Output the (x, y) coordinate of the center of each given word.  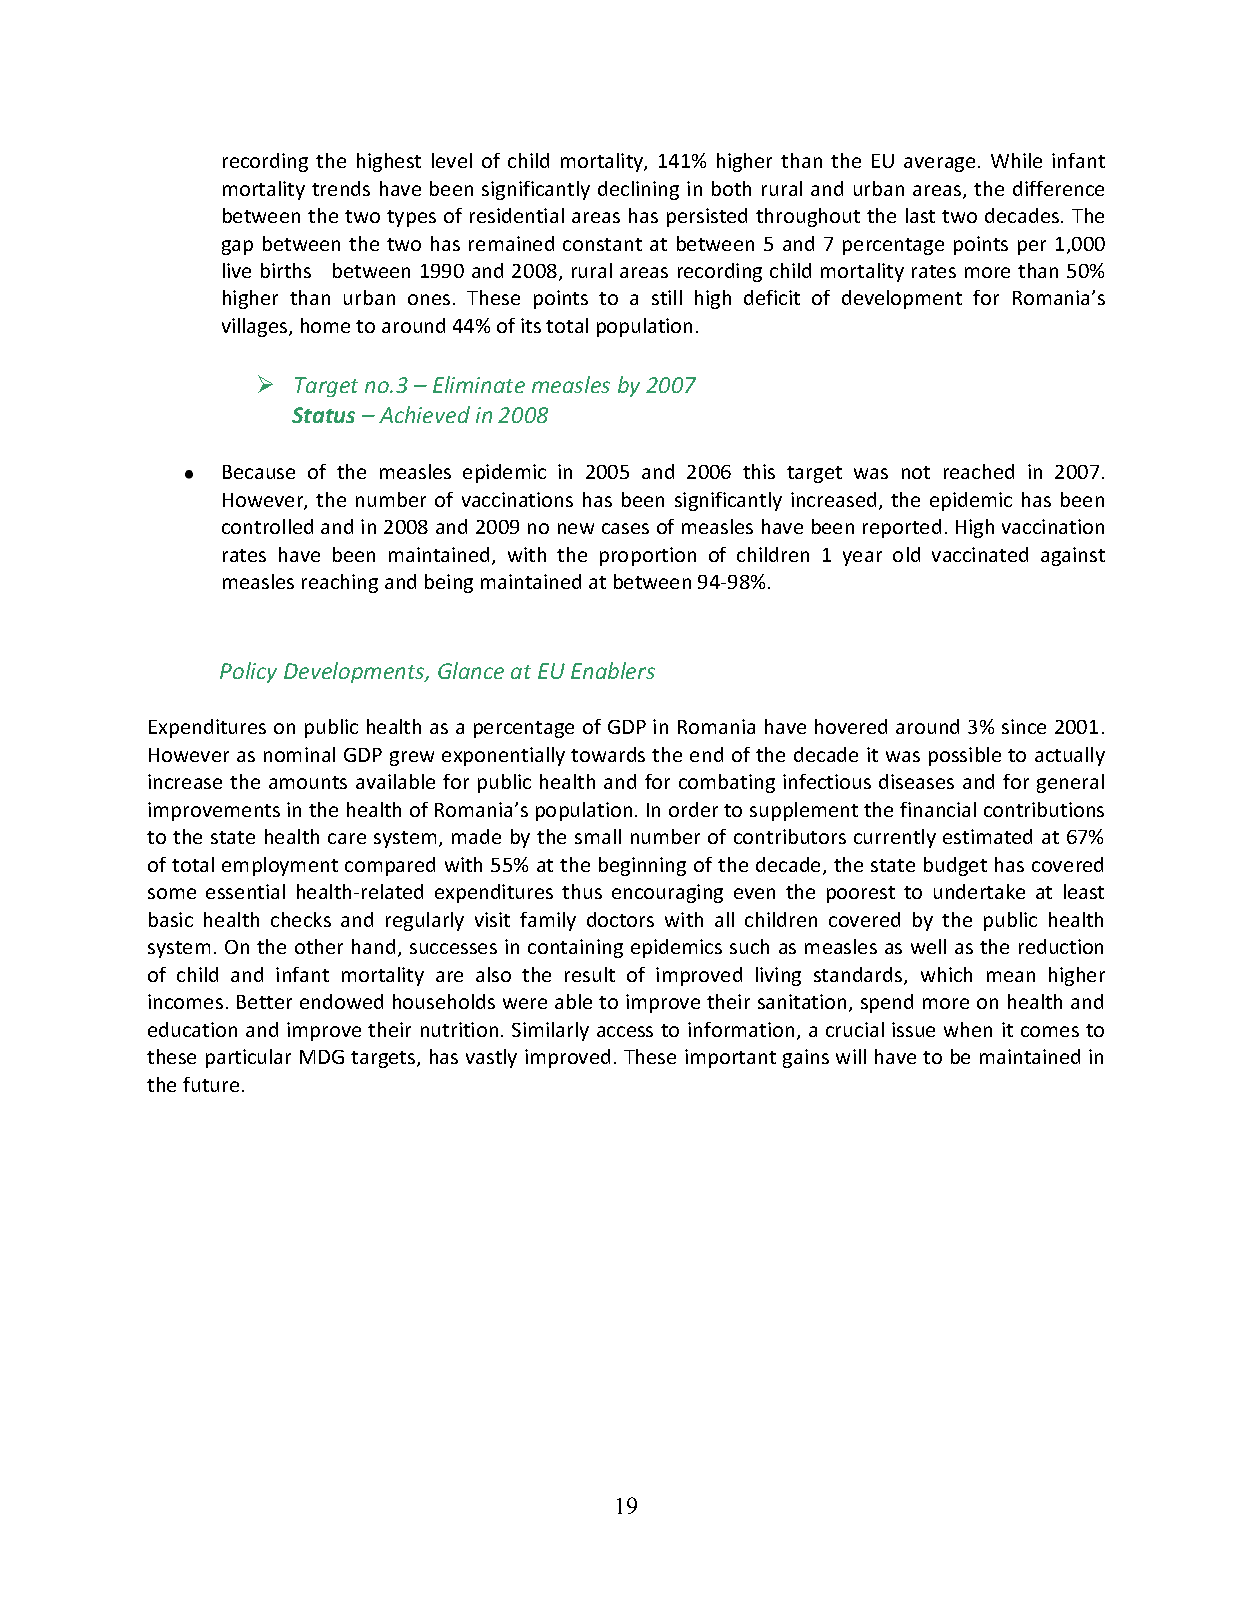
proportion (648, 556)
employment (280, 866)
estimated (987, 836)
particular (248, 1058)
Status (323, 415)
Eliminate (479, 384)
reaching (340, 583)
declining (638, 190)
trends (341, 188)
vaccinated (980, 554)
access (625, 1031)
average (939, 164)
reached (979, 471)
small (598, 836)
